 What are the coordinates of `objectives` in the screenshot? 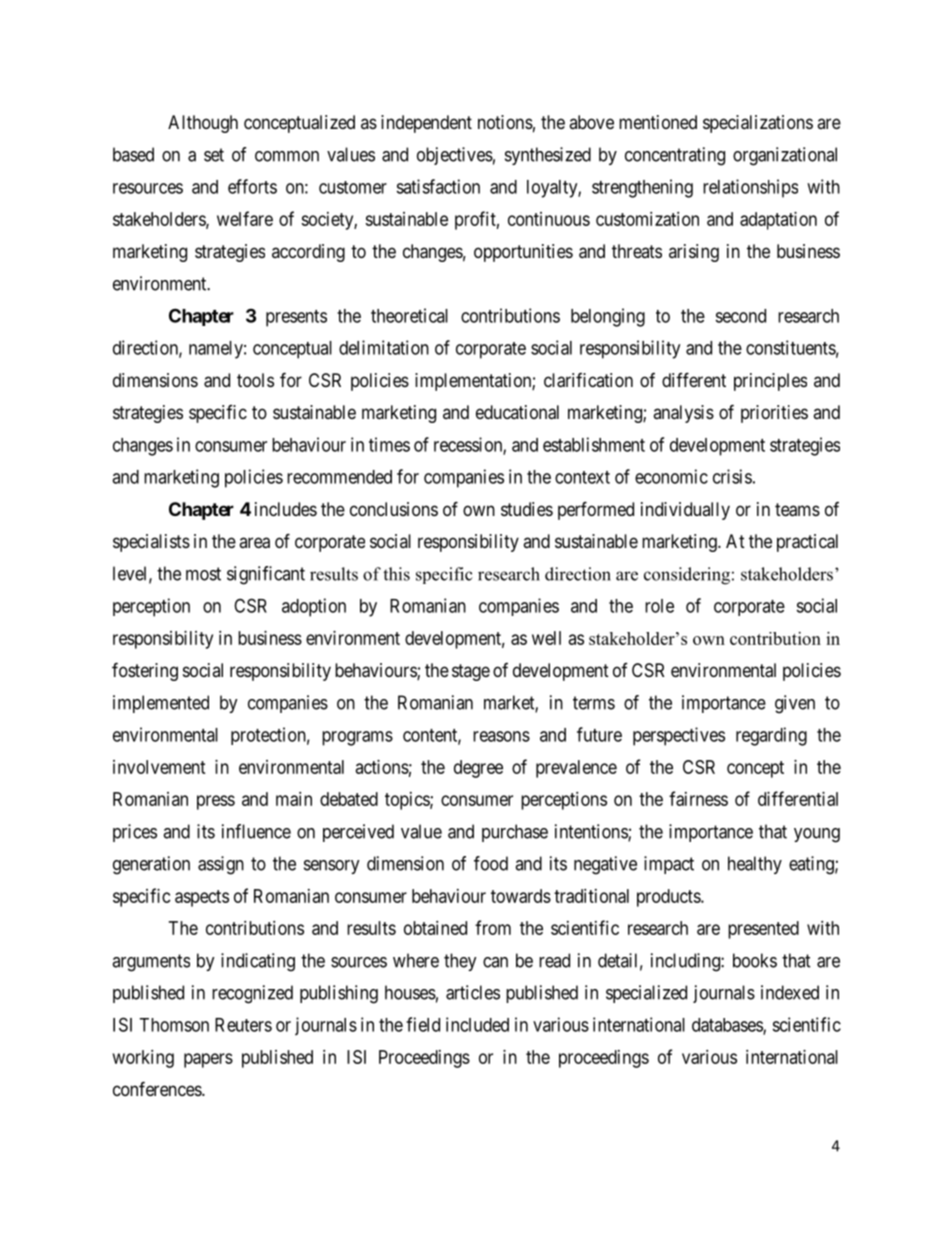 It's located at (455, 156).
